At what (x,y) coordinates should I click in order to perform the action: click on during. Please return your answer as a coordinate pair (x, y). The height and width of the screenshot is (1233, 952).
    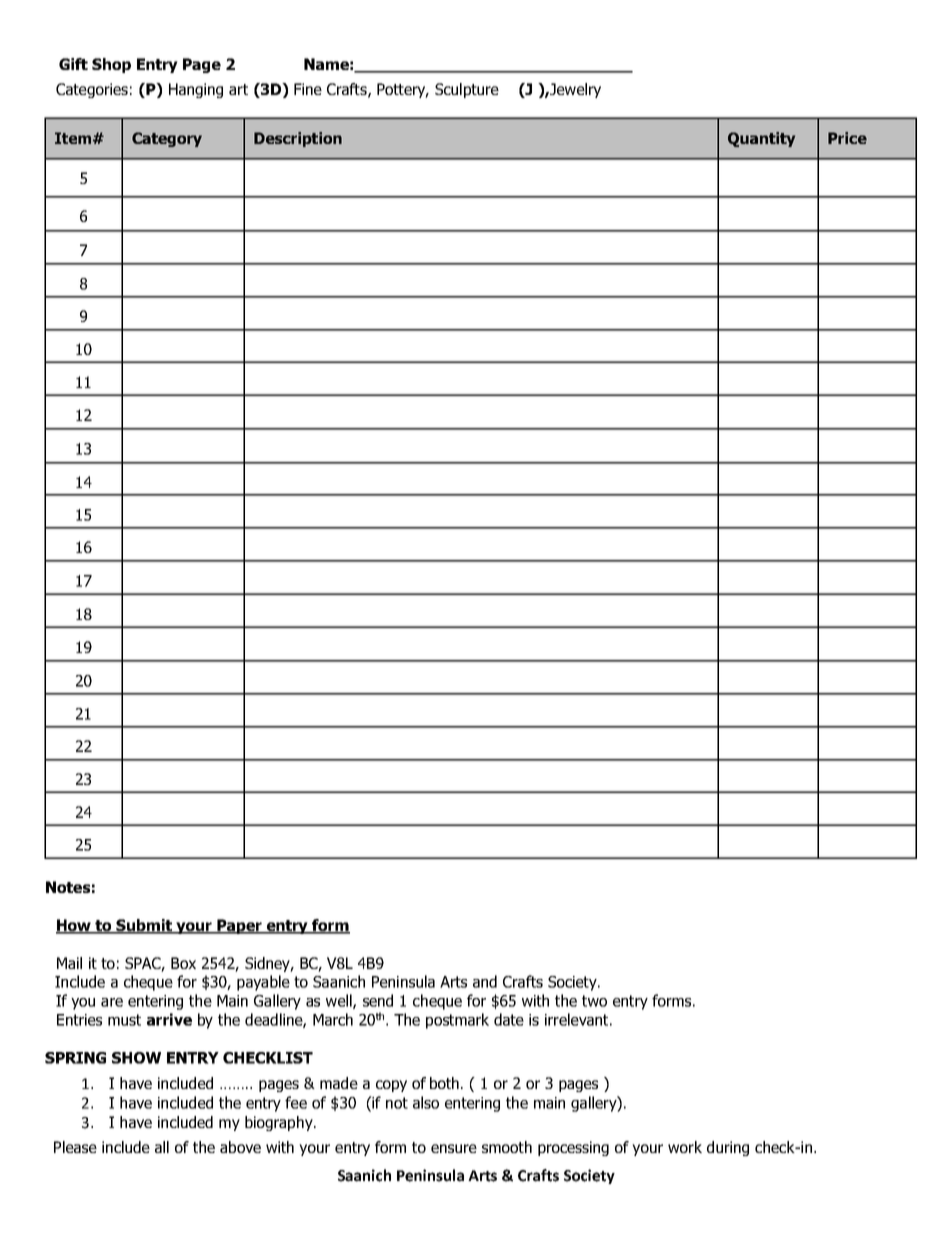
    Looking at the image, I should click on (728, 1148).
